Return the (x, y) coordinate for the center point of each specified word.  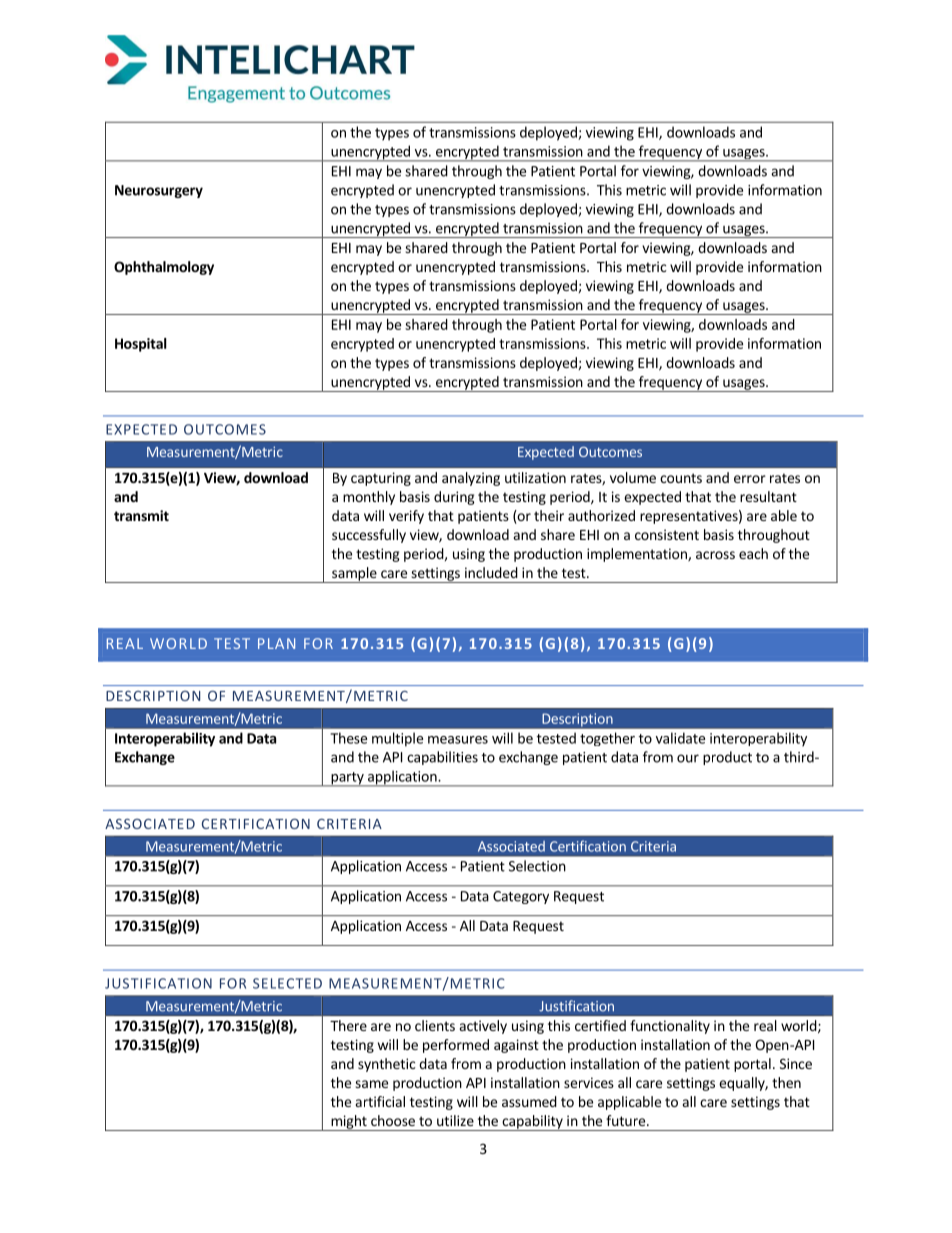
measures (458, 740)
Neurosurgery (159, 191)
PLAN (276, 643)
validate (680, 738)
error (750, 479)
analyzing (471, 479)
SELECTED (287, 983)
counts (681, 478)
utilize (455, 1120)
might (349, 1123)
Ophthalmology (164, 268)
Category (521, 897)
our (688, 758)
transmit (141, 515)
